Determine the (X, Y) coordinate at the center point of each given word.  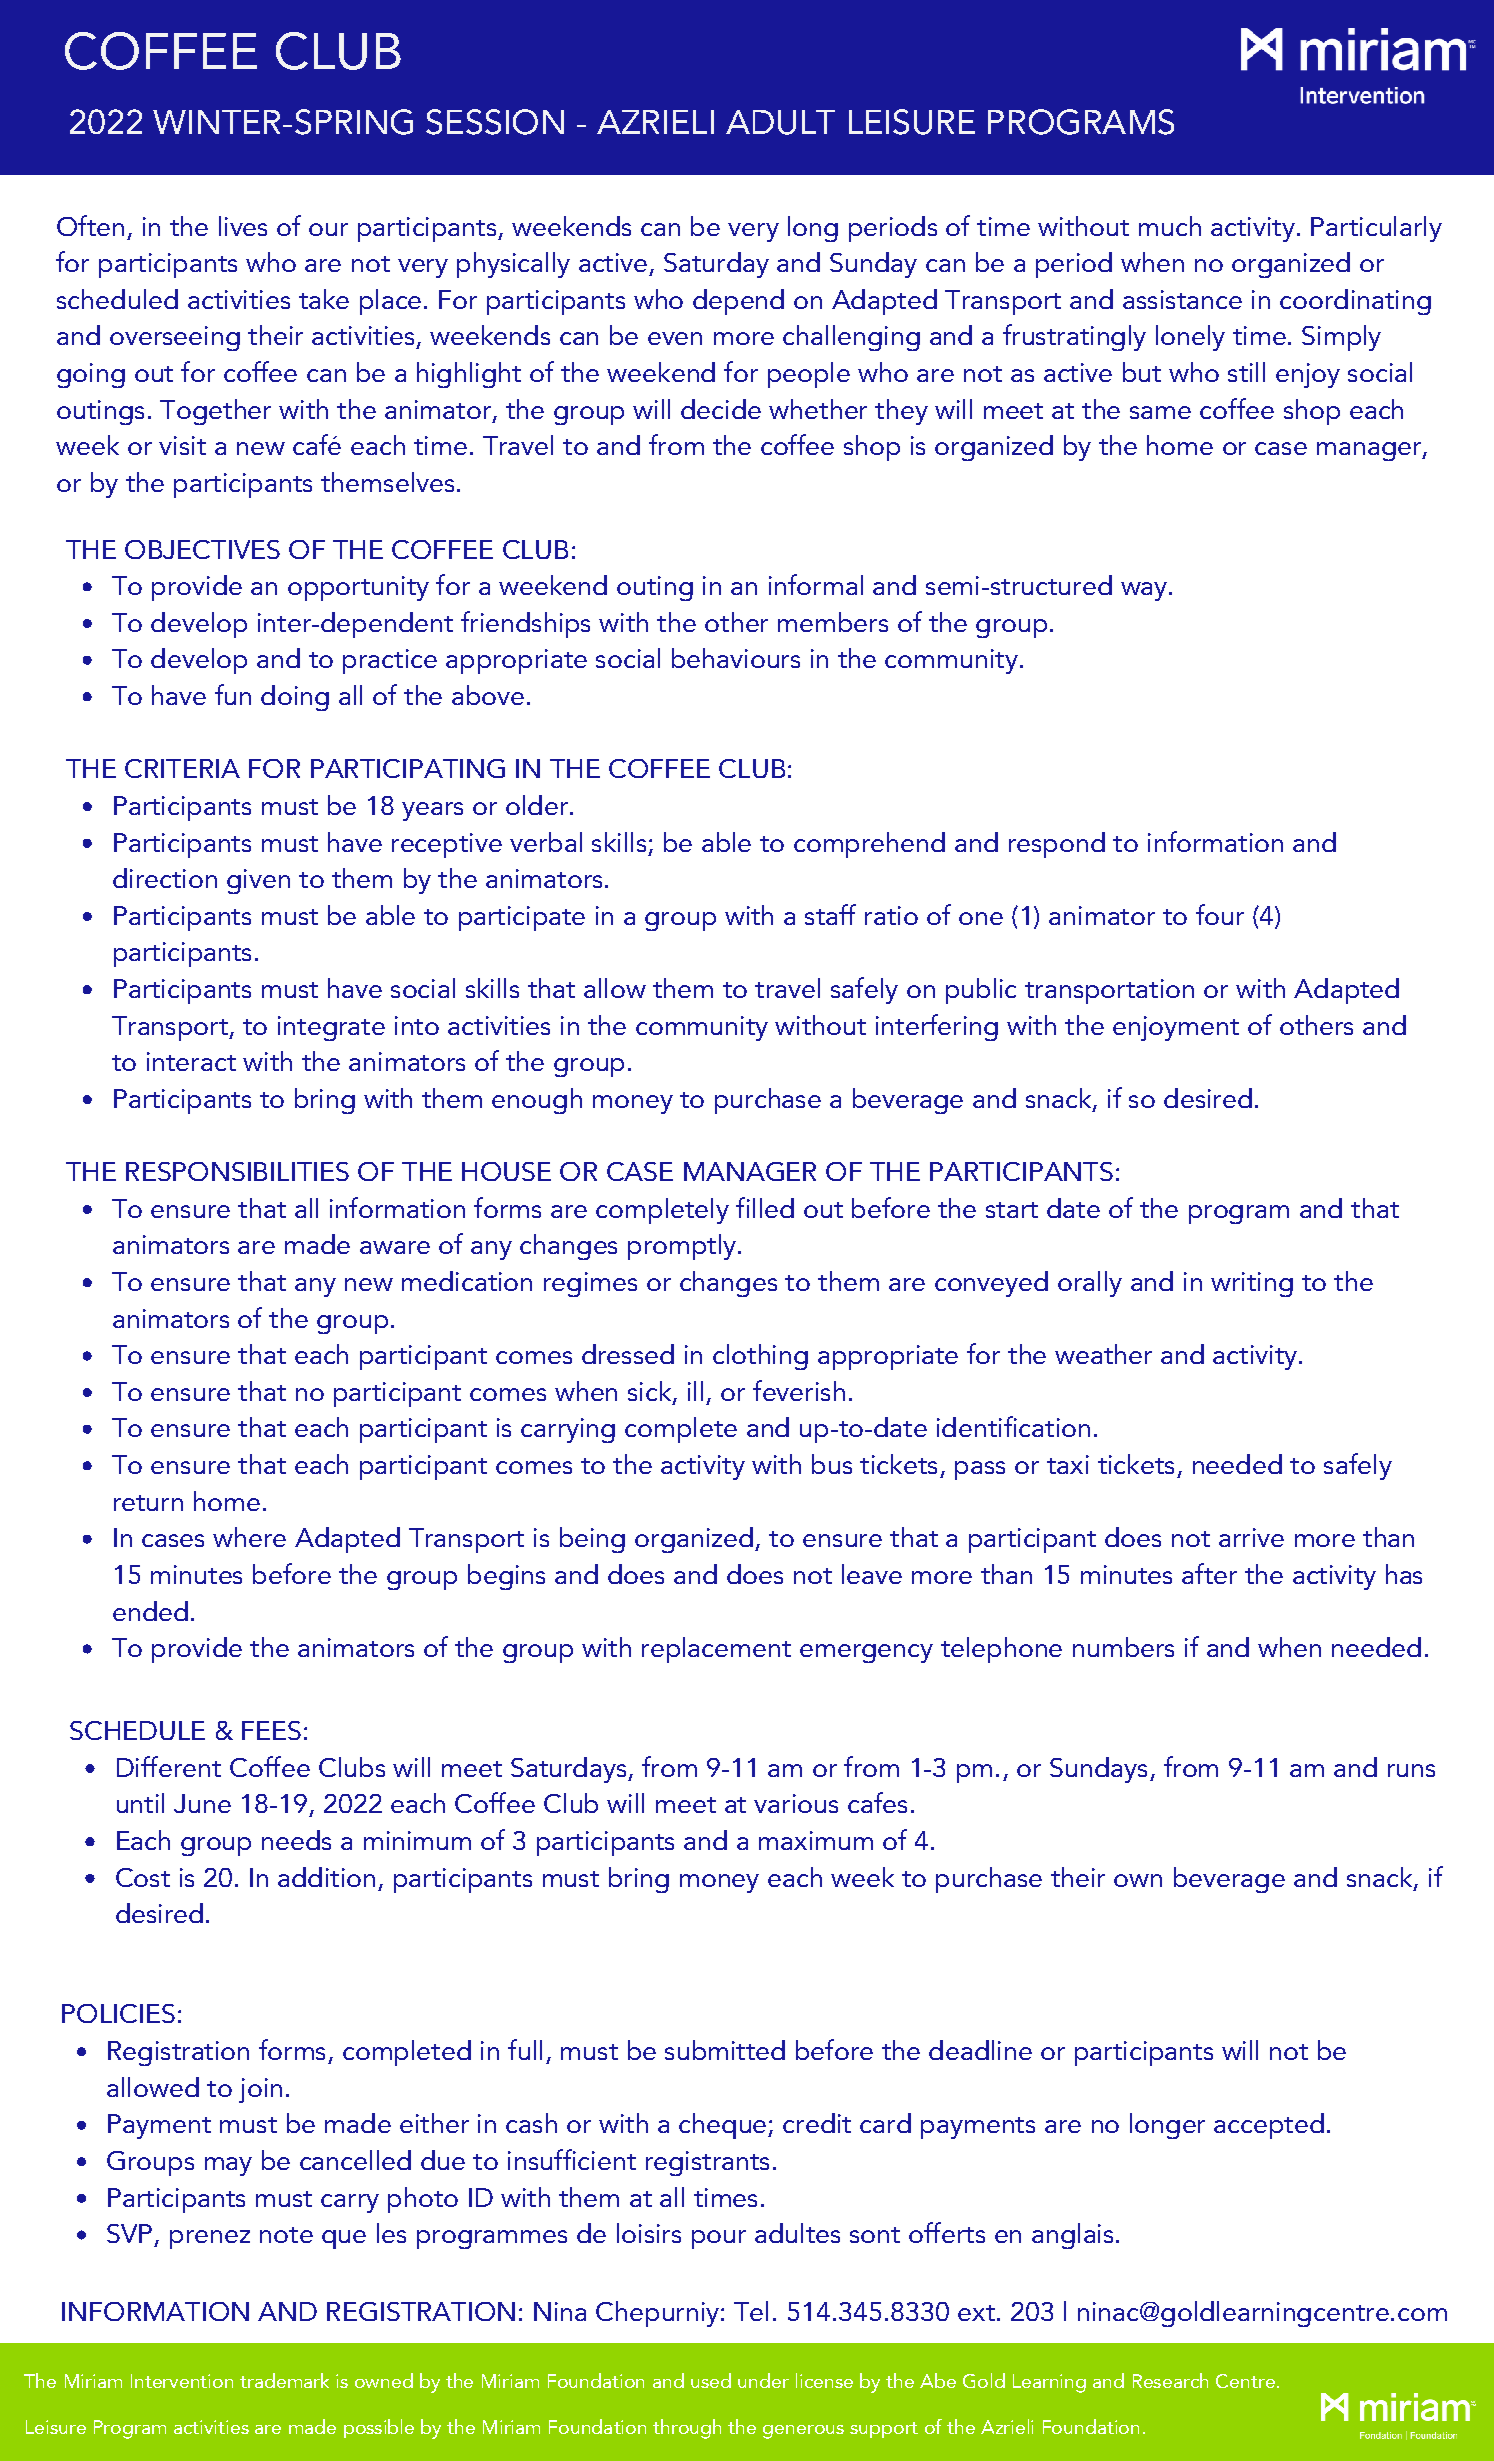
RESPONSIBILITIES (237, 1171)
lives (243, 226)
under (763, 2380)
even (675, 338)
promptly (682, 1247)
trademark (284, 2380)
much (1170, 226)
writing (1252, 1284)
